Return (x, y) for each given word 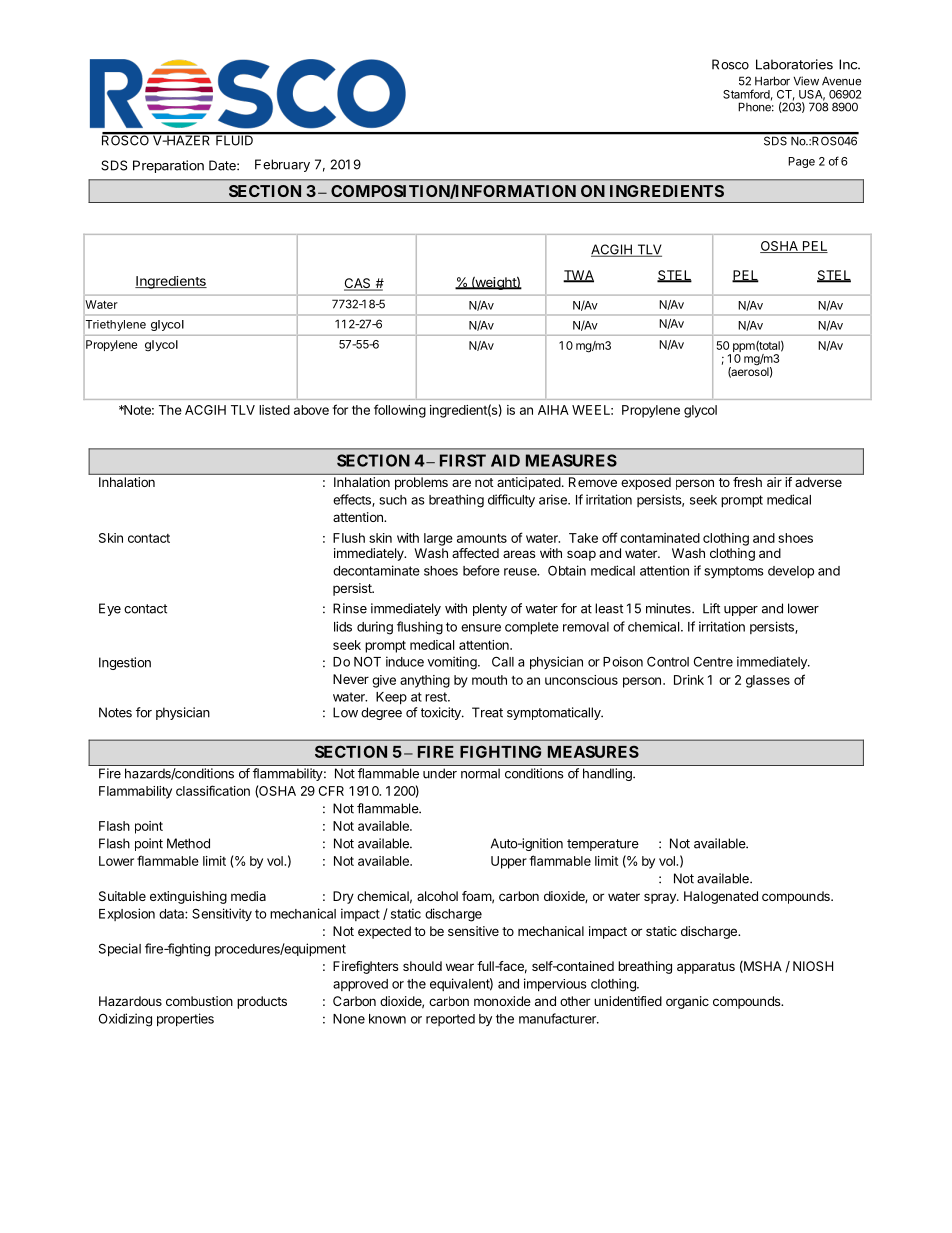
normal (480, 774)
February (282, 165)
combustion (199, 1001)
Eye (110, 609)
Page (801, 162)
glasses (768, 681)
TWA (578, 276)
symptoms (734, 572)
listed (274, 410)
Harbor (772, 81)
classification (213, 790)
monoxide (502, 1001)
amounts (482, 538)
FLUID (234, 139)
